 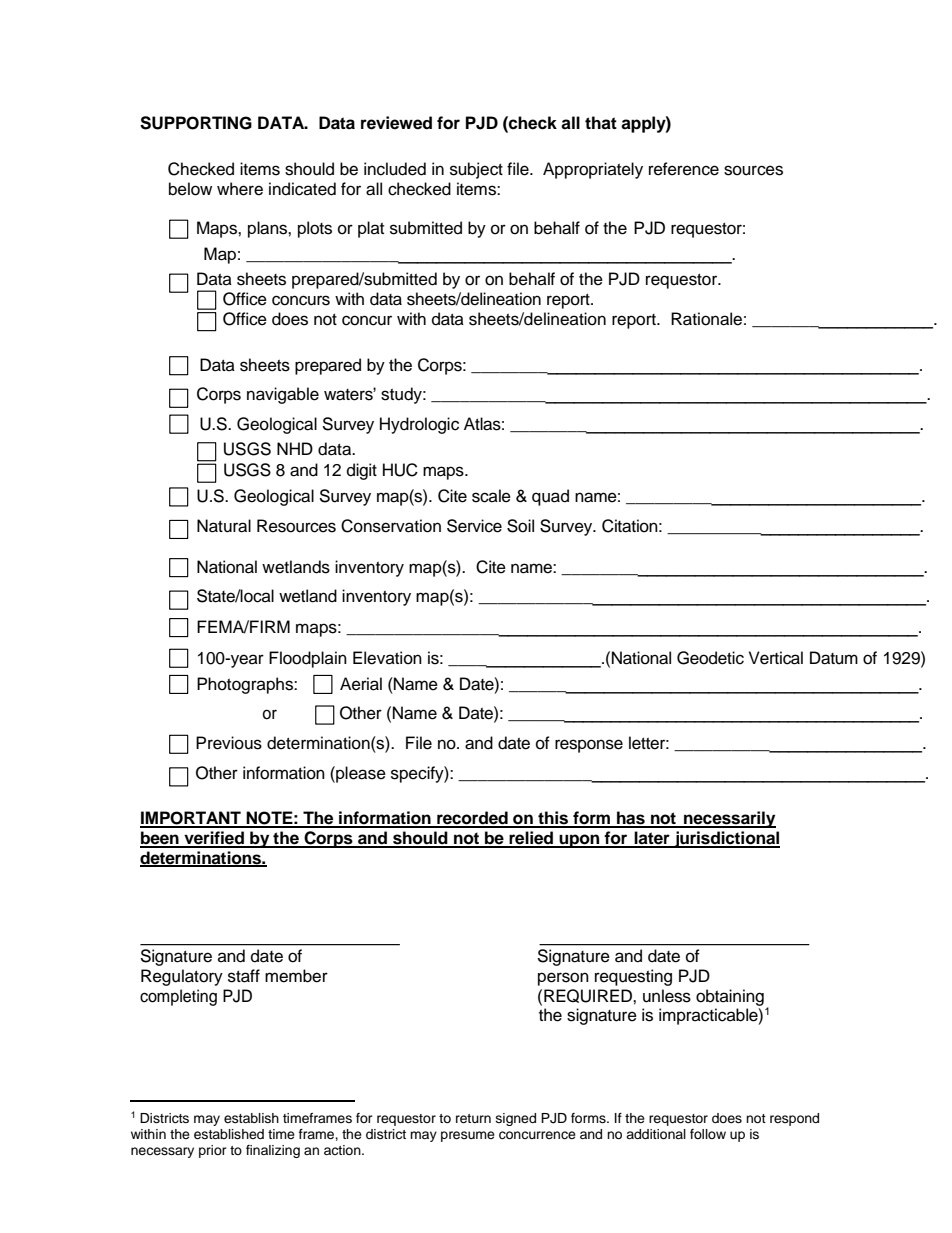 I want to click on Floodplain, so click(x=308, y=659).
